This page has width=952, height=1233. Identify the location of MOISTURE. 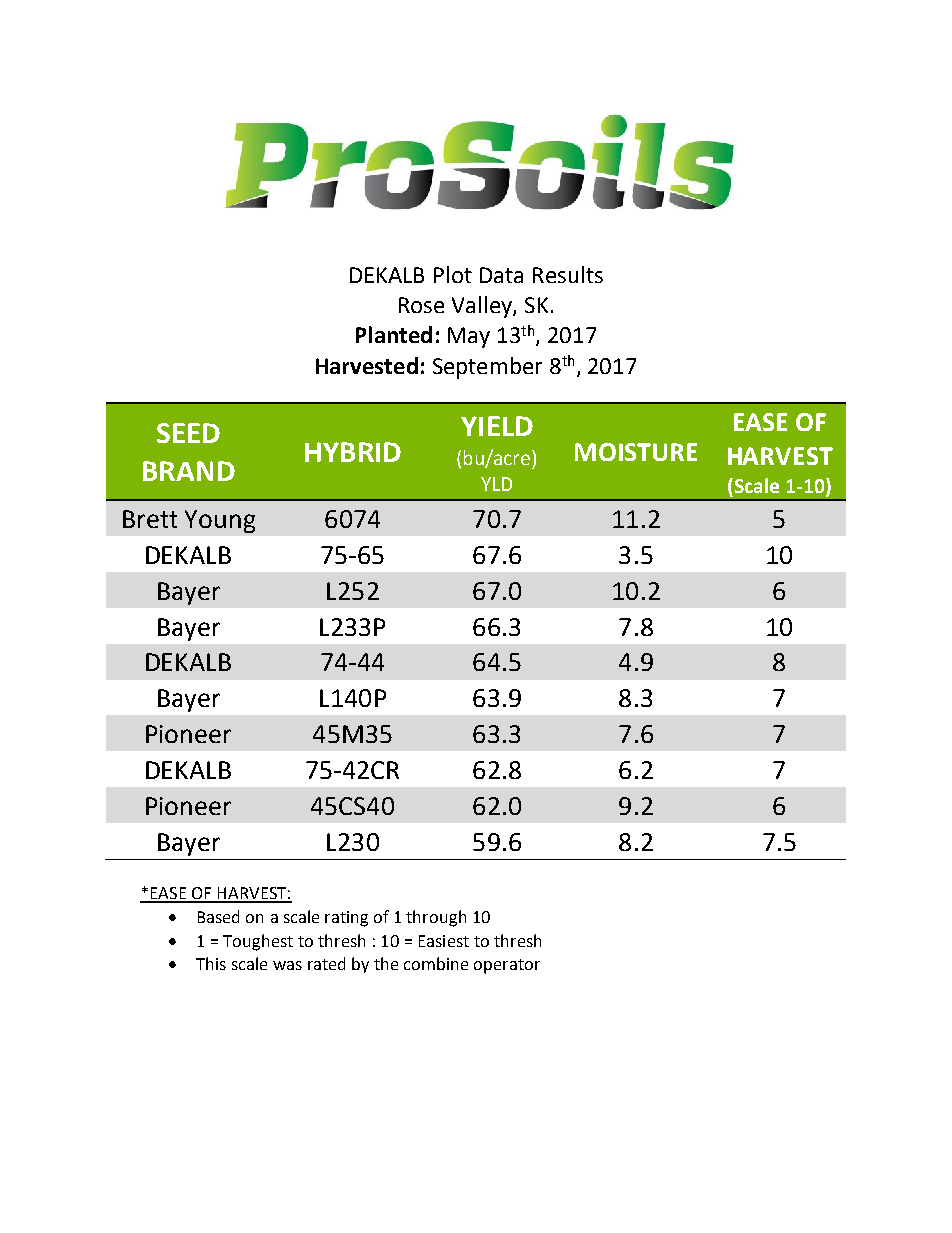
(636, 452).
